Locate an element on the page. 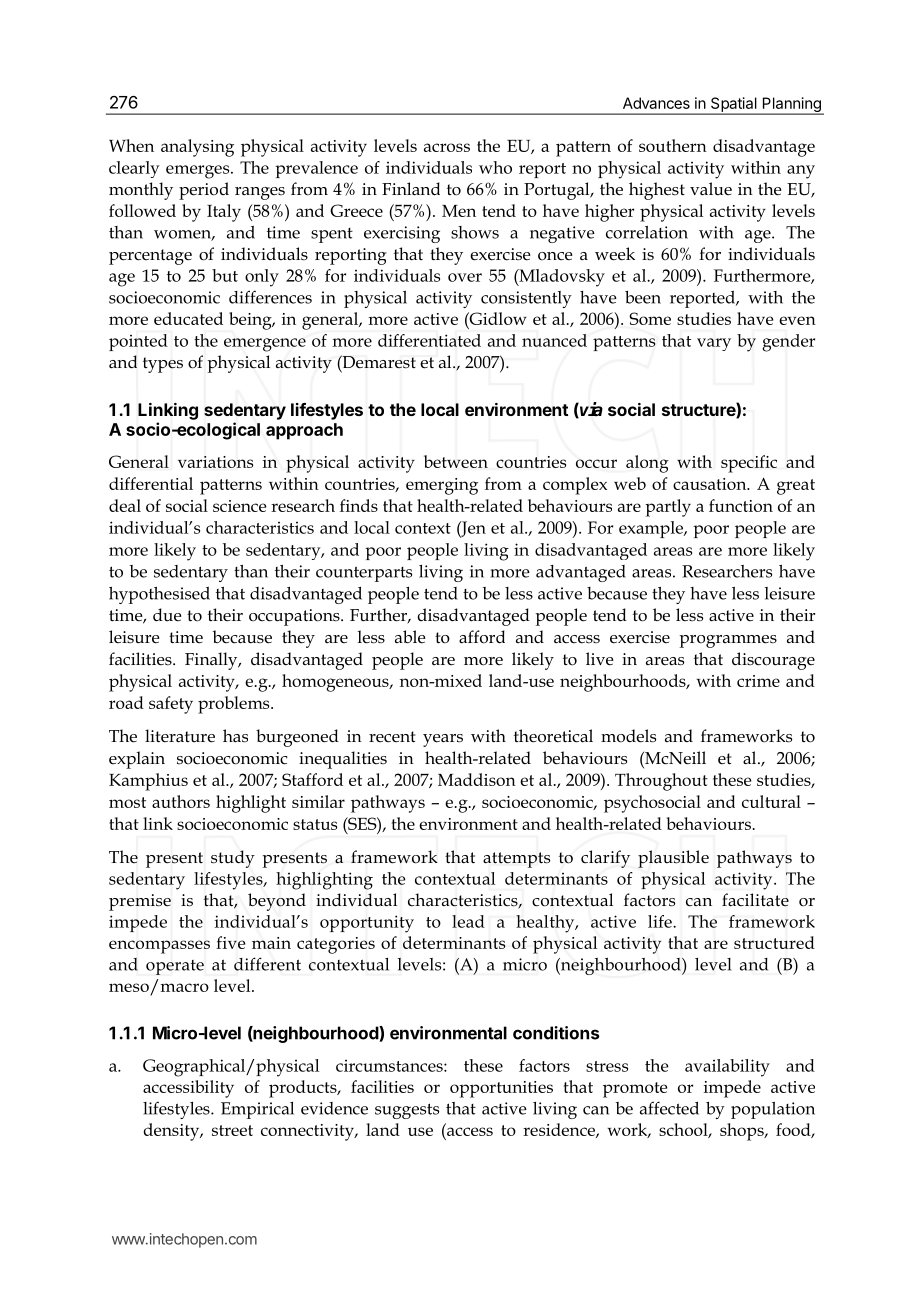 The image size is (924, 1304). Throughout is located at coordinates (661, 782).
